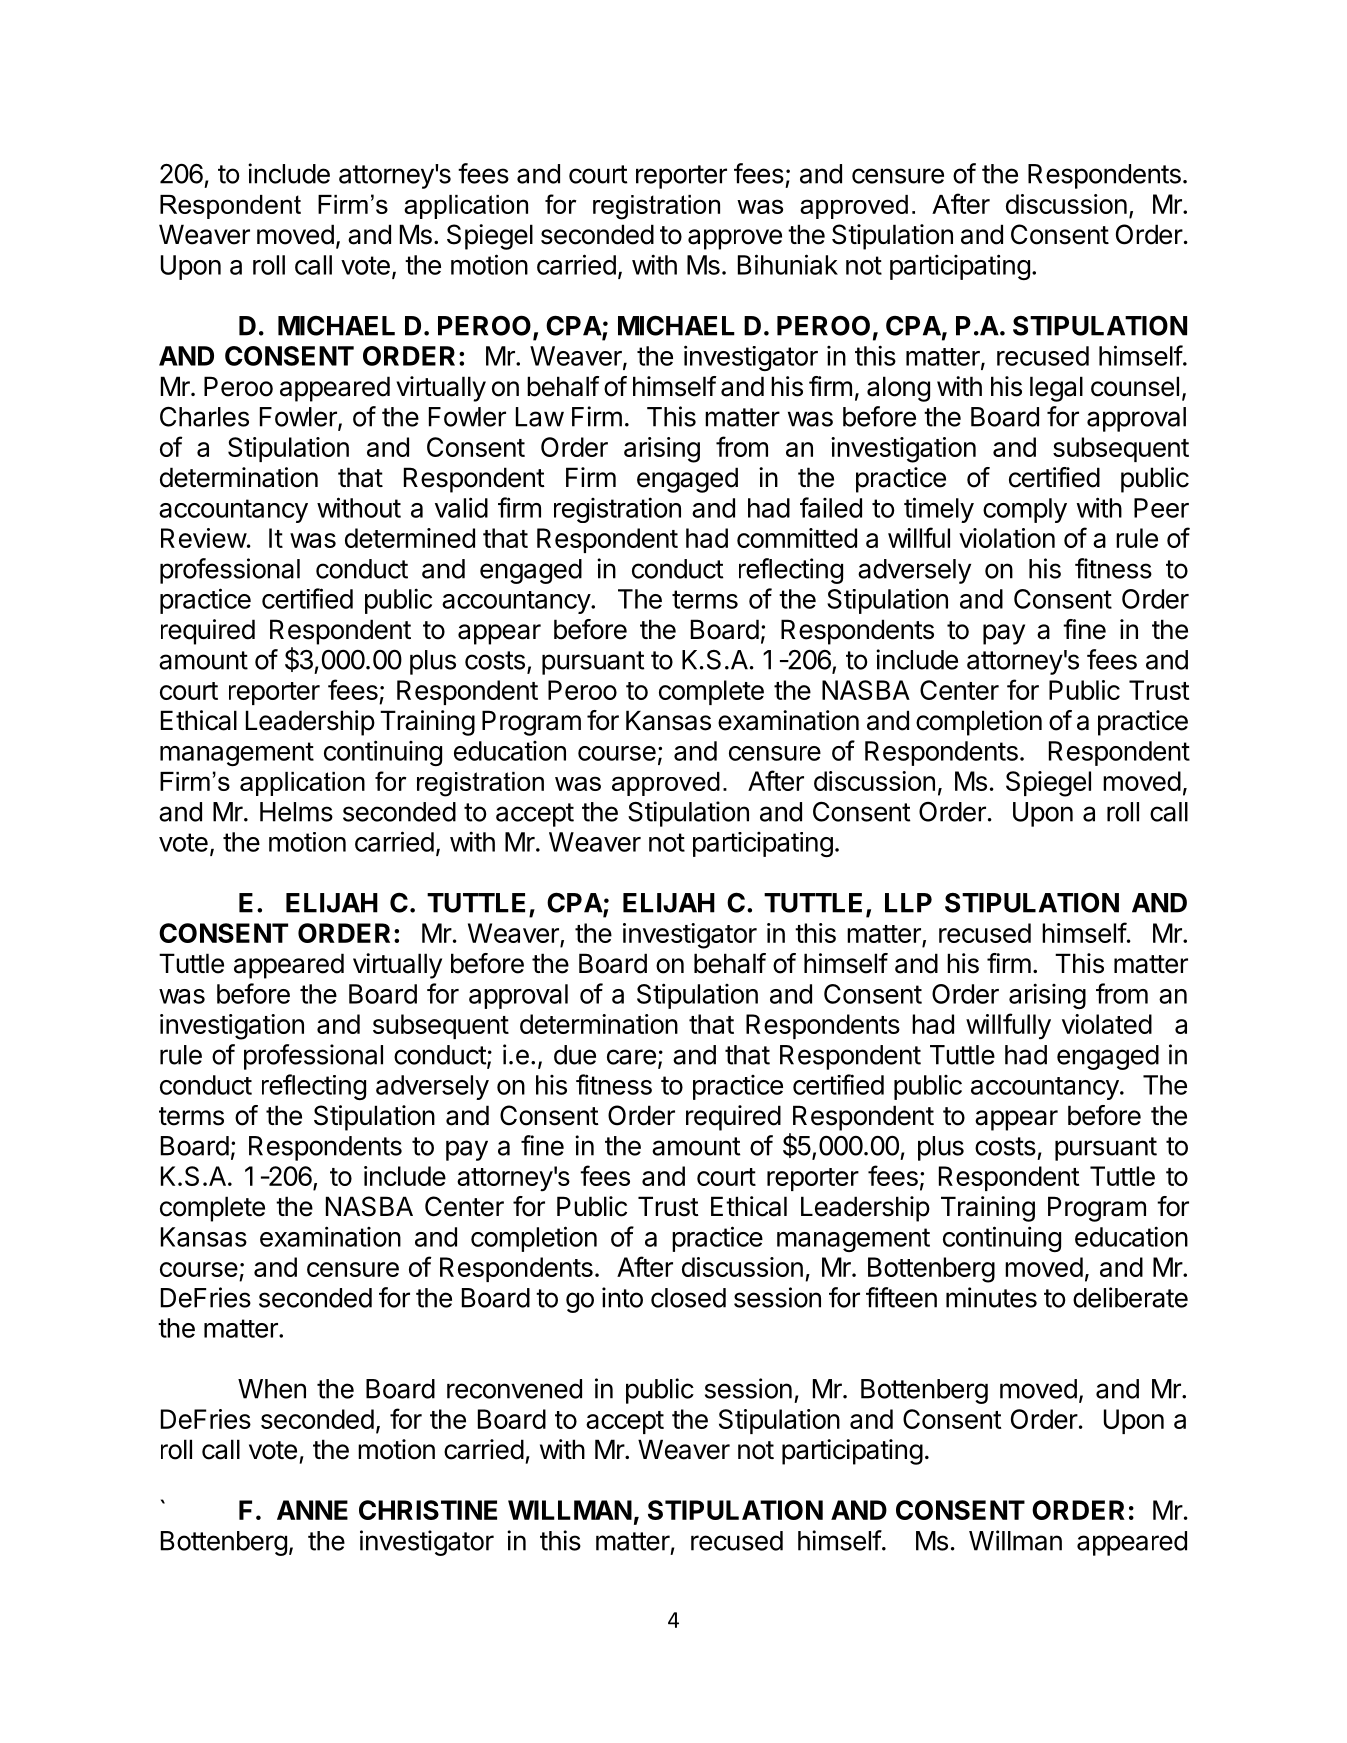 Image resolution: width=1347 pixels, height=1743 pixels. Describe the element at coordinates (312, 1510) in the image. I see `ANNE` at that location.
